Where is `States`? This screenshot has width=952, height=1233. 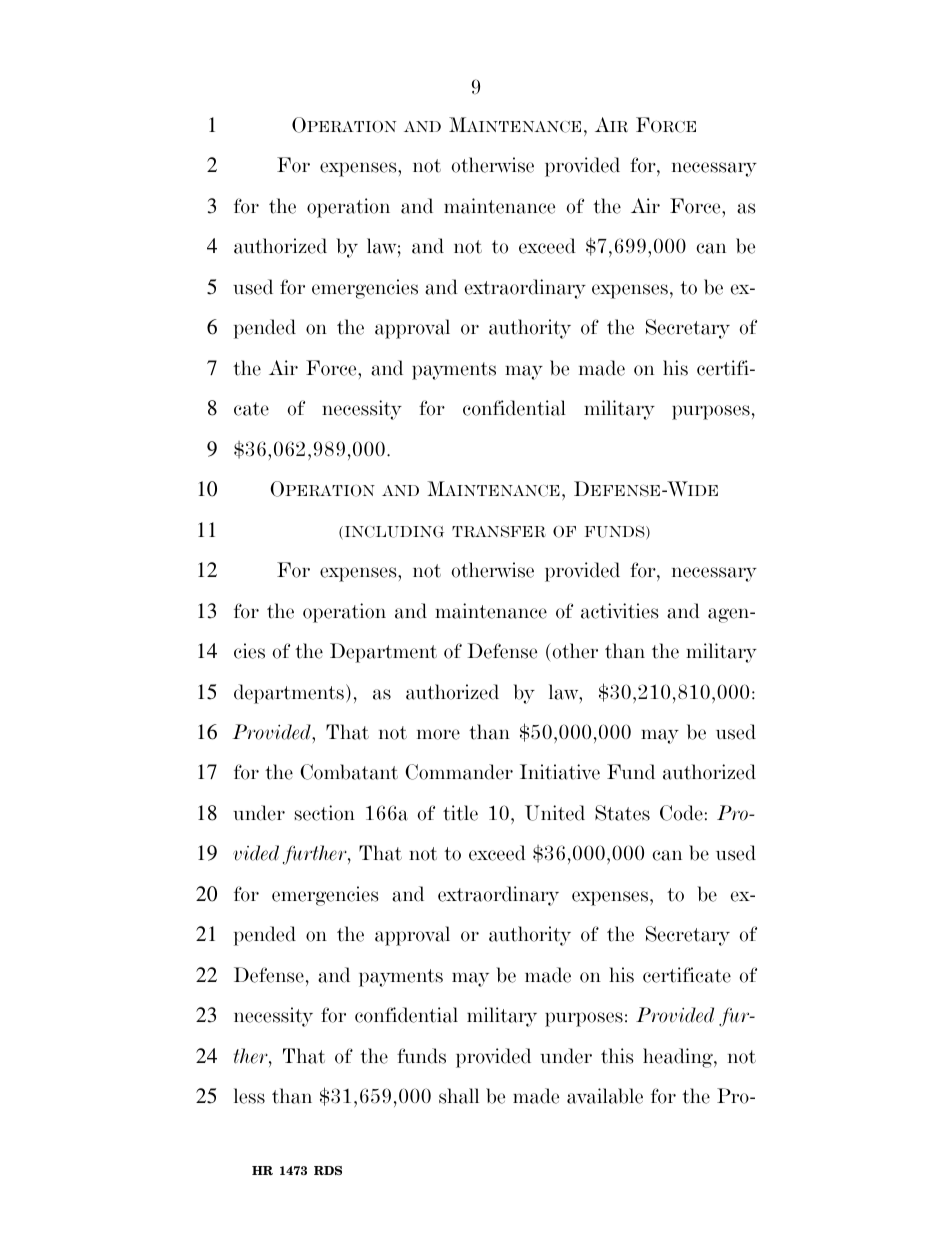
States is located at coordinates (622, 813).
